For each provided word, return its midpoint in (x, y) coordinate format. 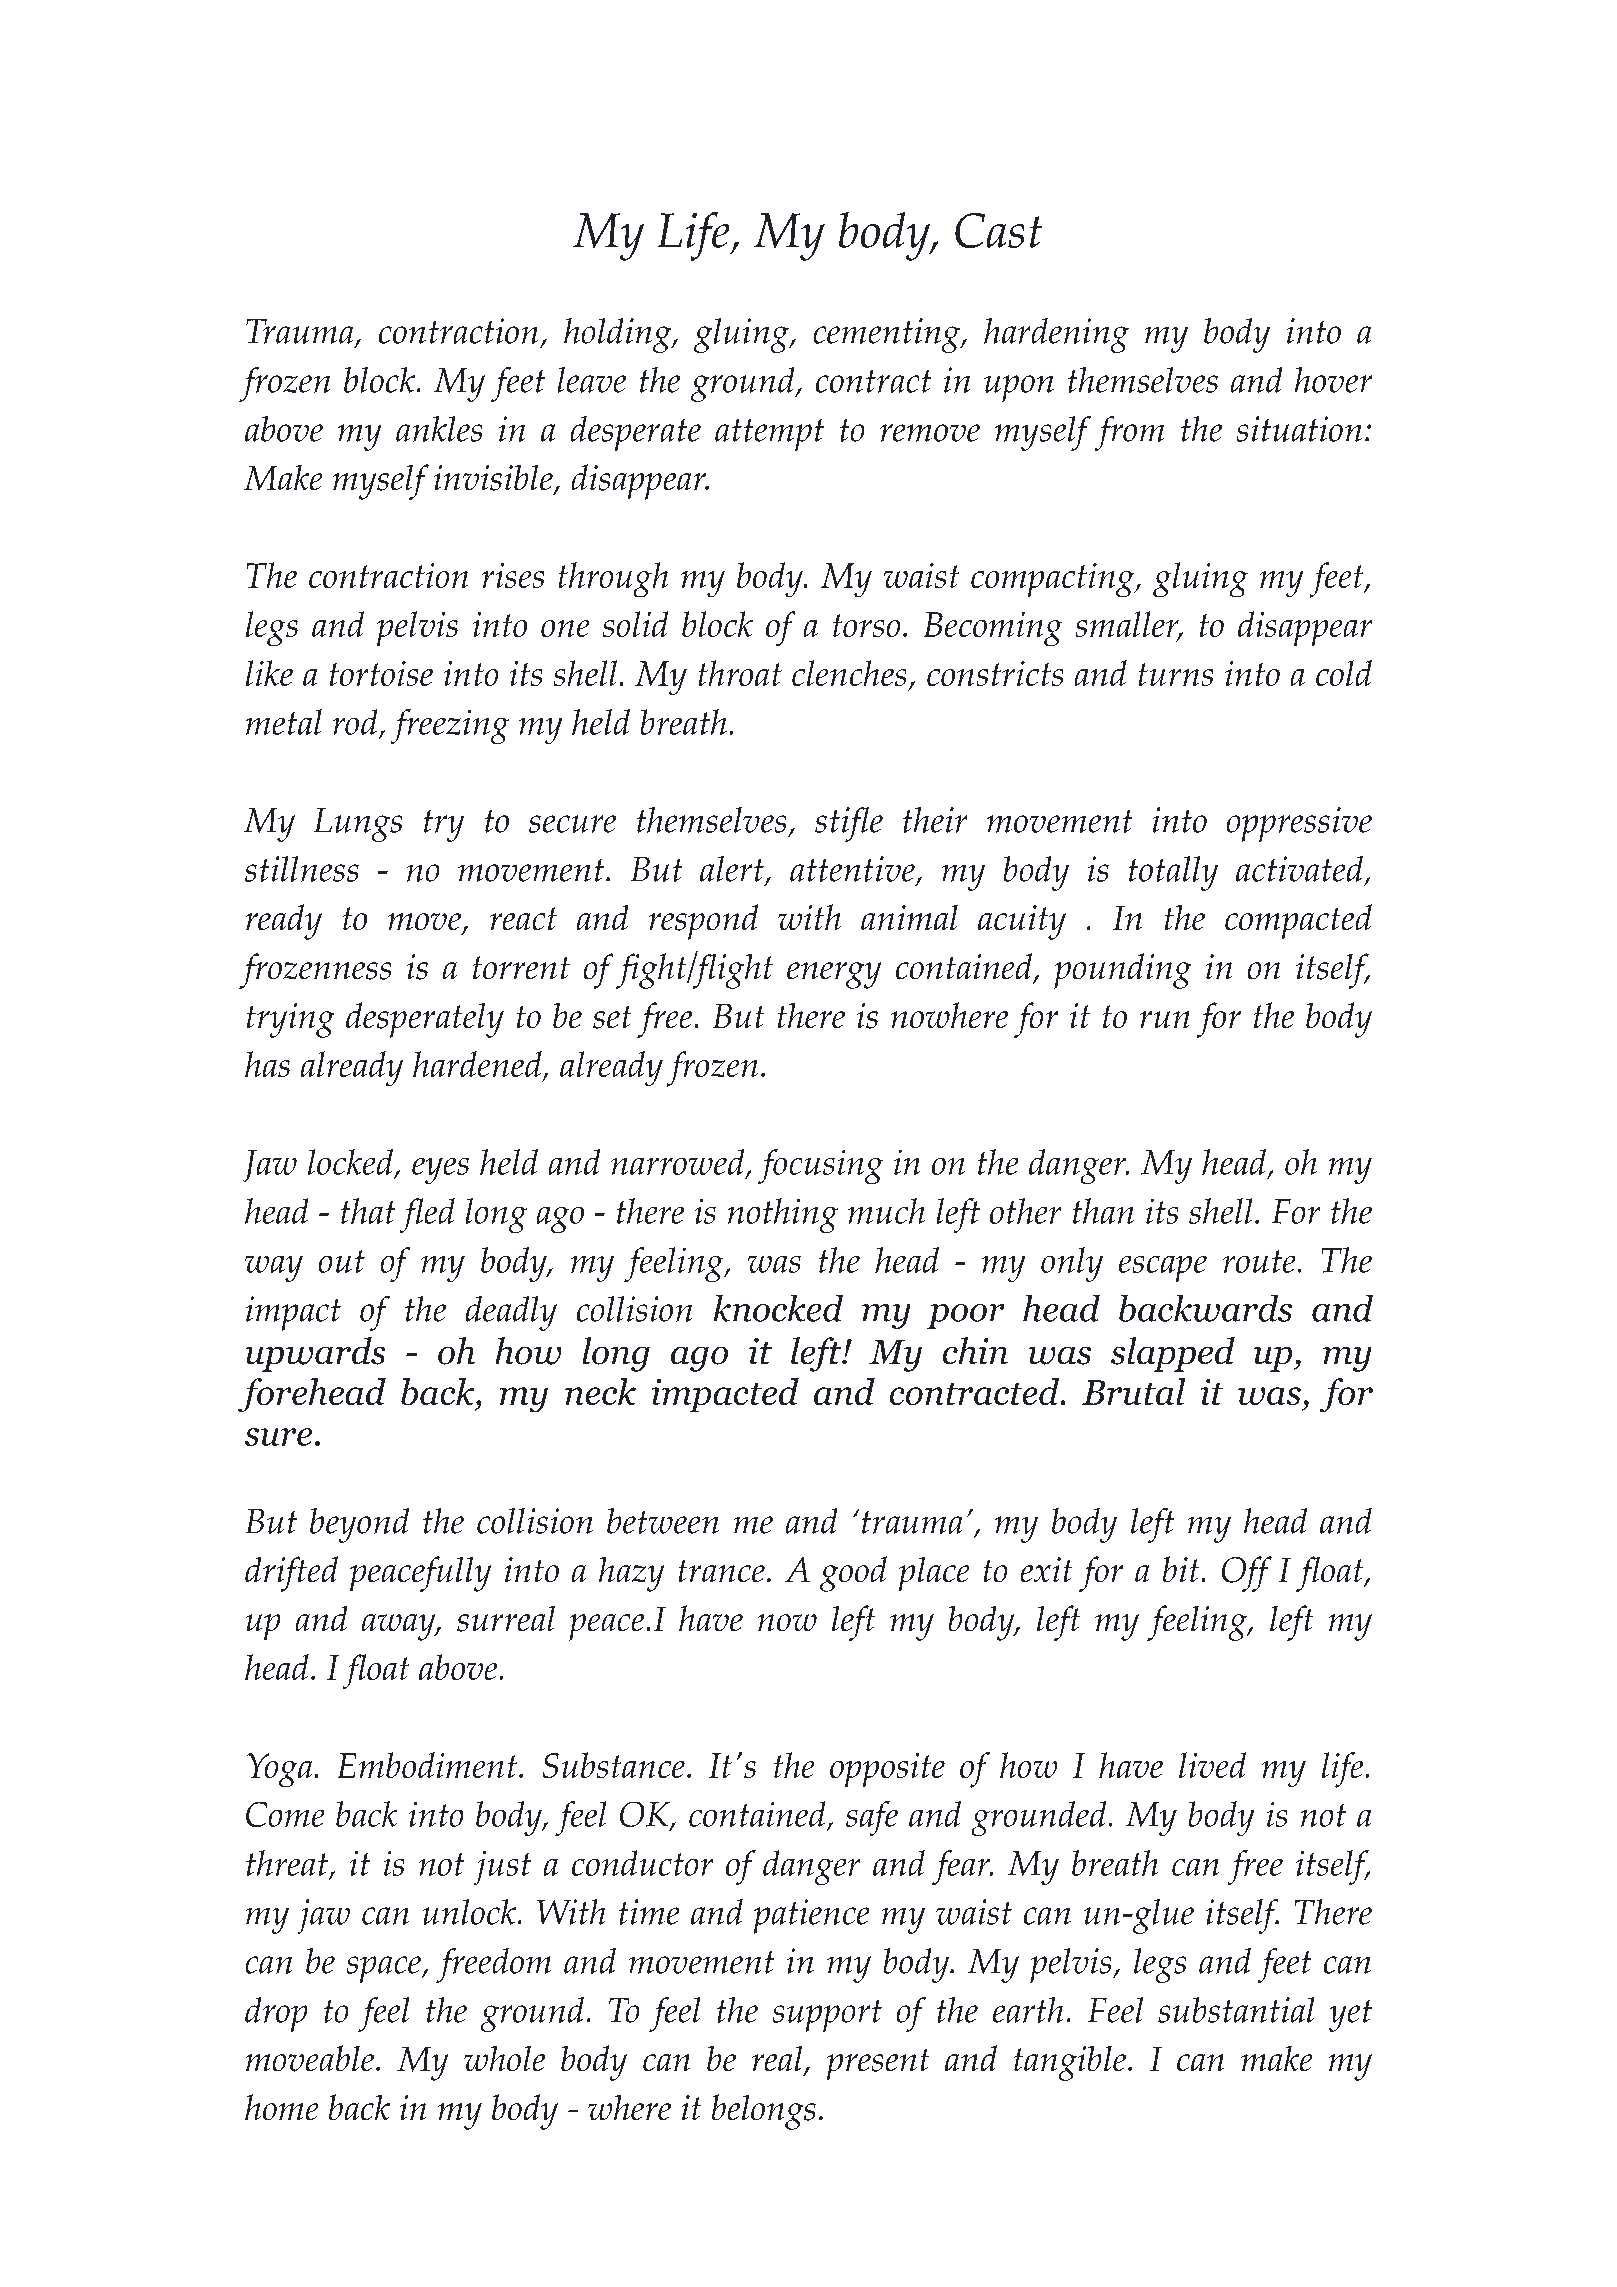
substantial (1236, 2010)
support (827, 2016)
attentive (852, 869)
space (385, 1969)
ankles (439, 429)
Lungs (358, 825)
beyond (359, 1525)
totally (1173, 873)
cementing (888, 335)
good (853, 1574)
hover (1333, 380)
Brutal (1133, 1391)
